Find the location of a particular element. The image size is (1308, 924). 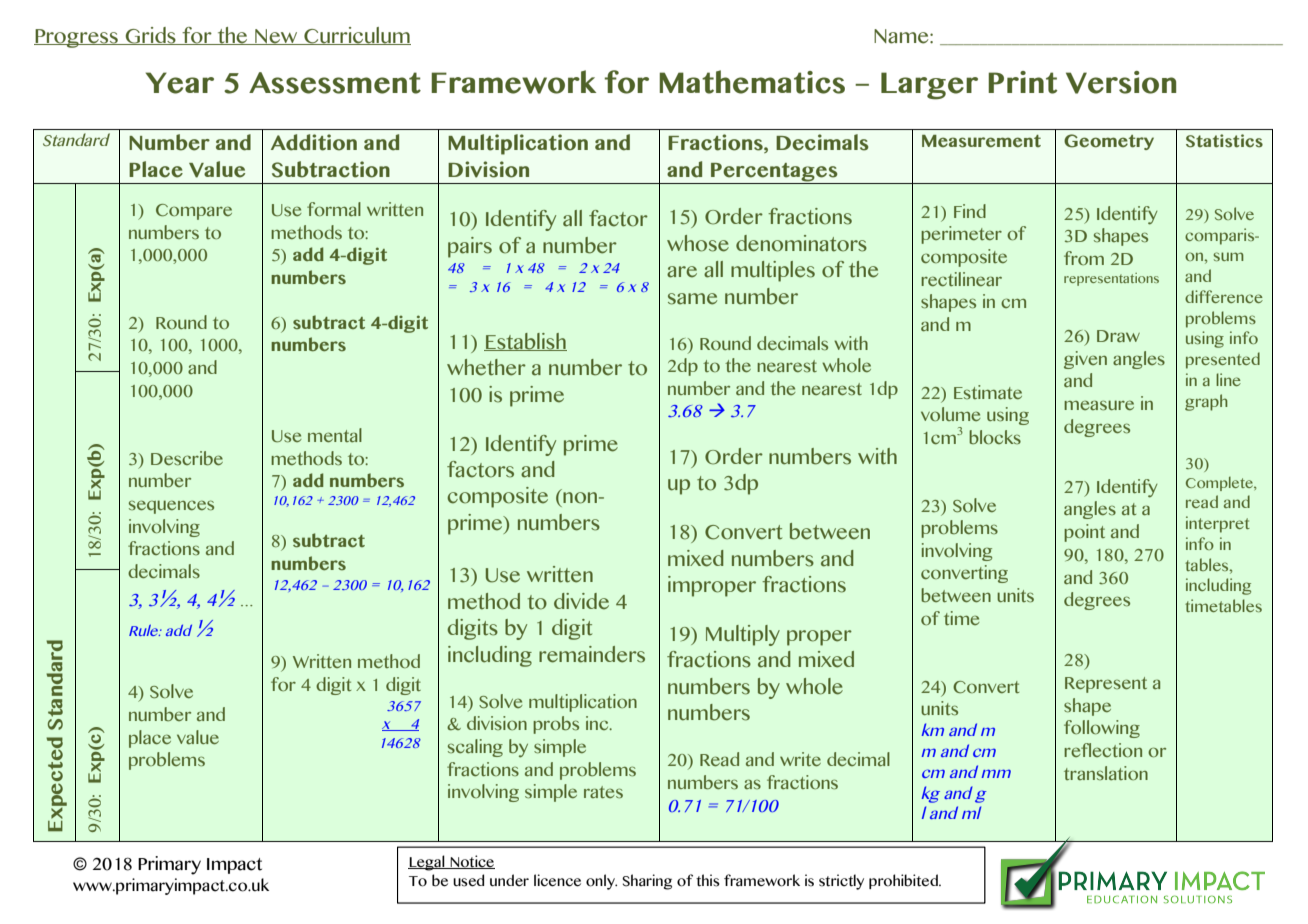

Describe is located at coordinates (187, 458).
